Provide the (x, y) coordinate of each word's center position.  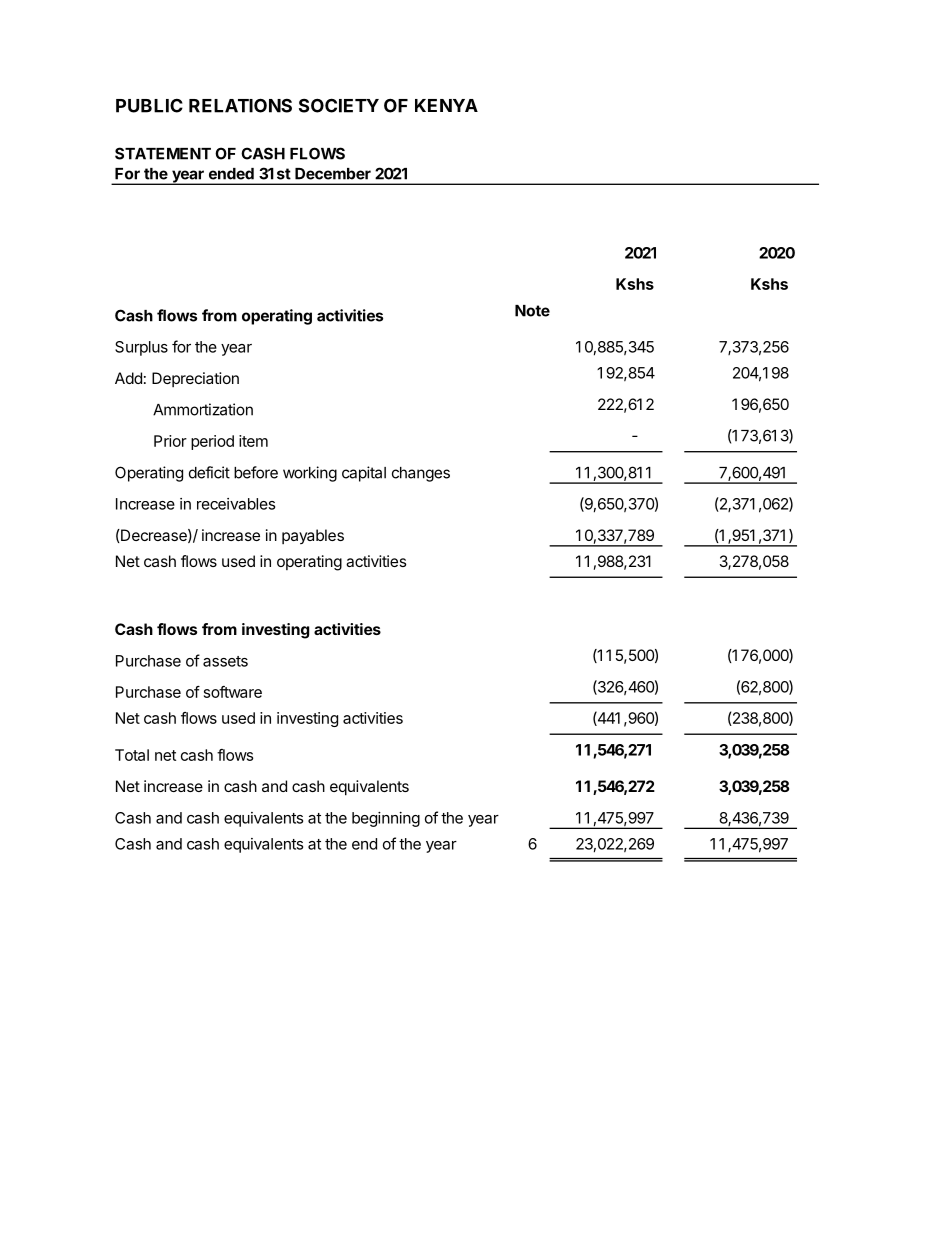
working (310, 474)
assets (225, 661)
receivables (236, 504)
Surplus (141, 348)
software (233, 692)
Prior (170, 441)
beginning (386, 819)
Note (532, 311)
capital (364, 474)
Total (132, 755)
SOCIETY (339, 105)
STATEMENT (163, 153)
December (333, 174)
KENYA (446, 105)
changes (421, 474)
